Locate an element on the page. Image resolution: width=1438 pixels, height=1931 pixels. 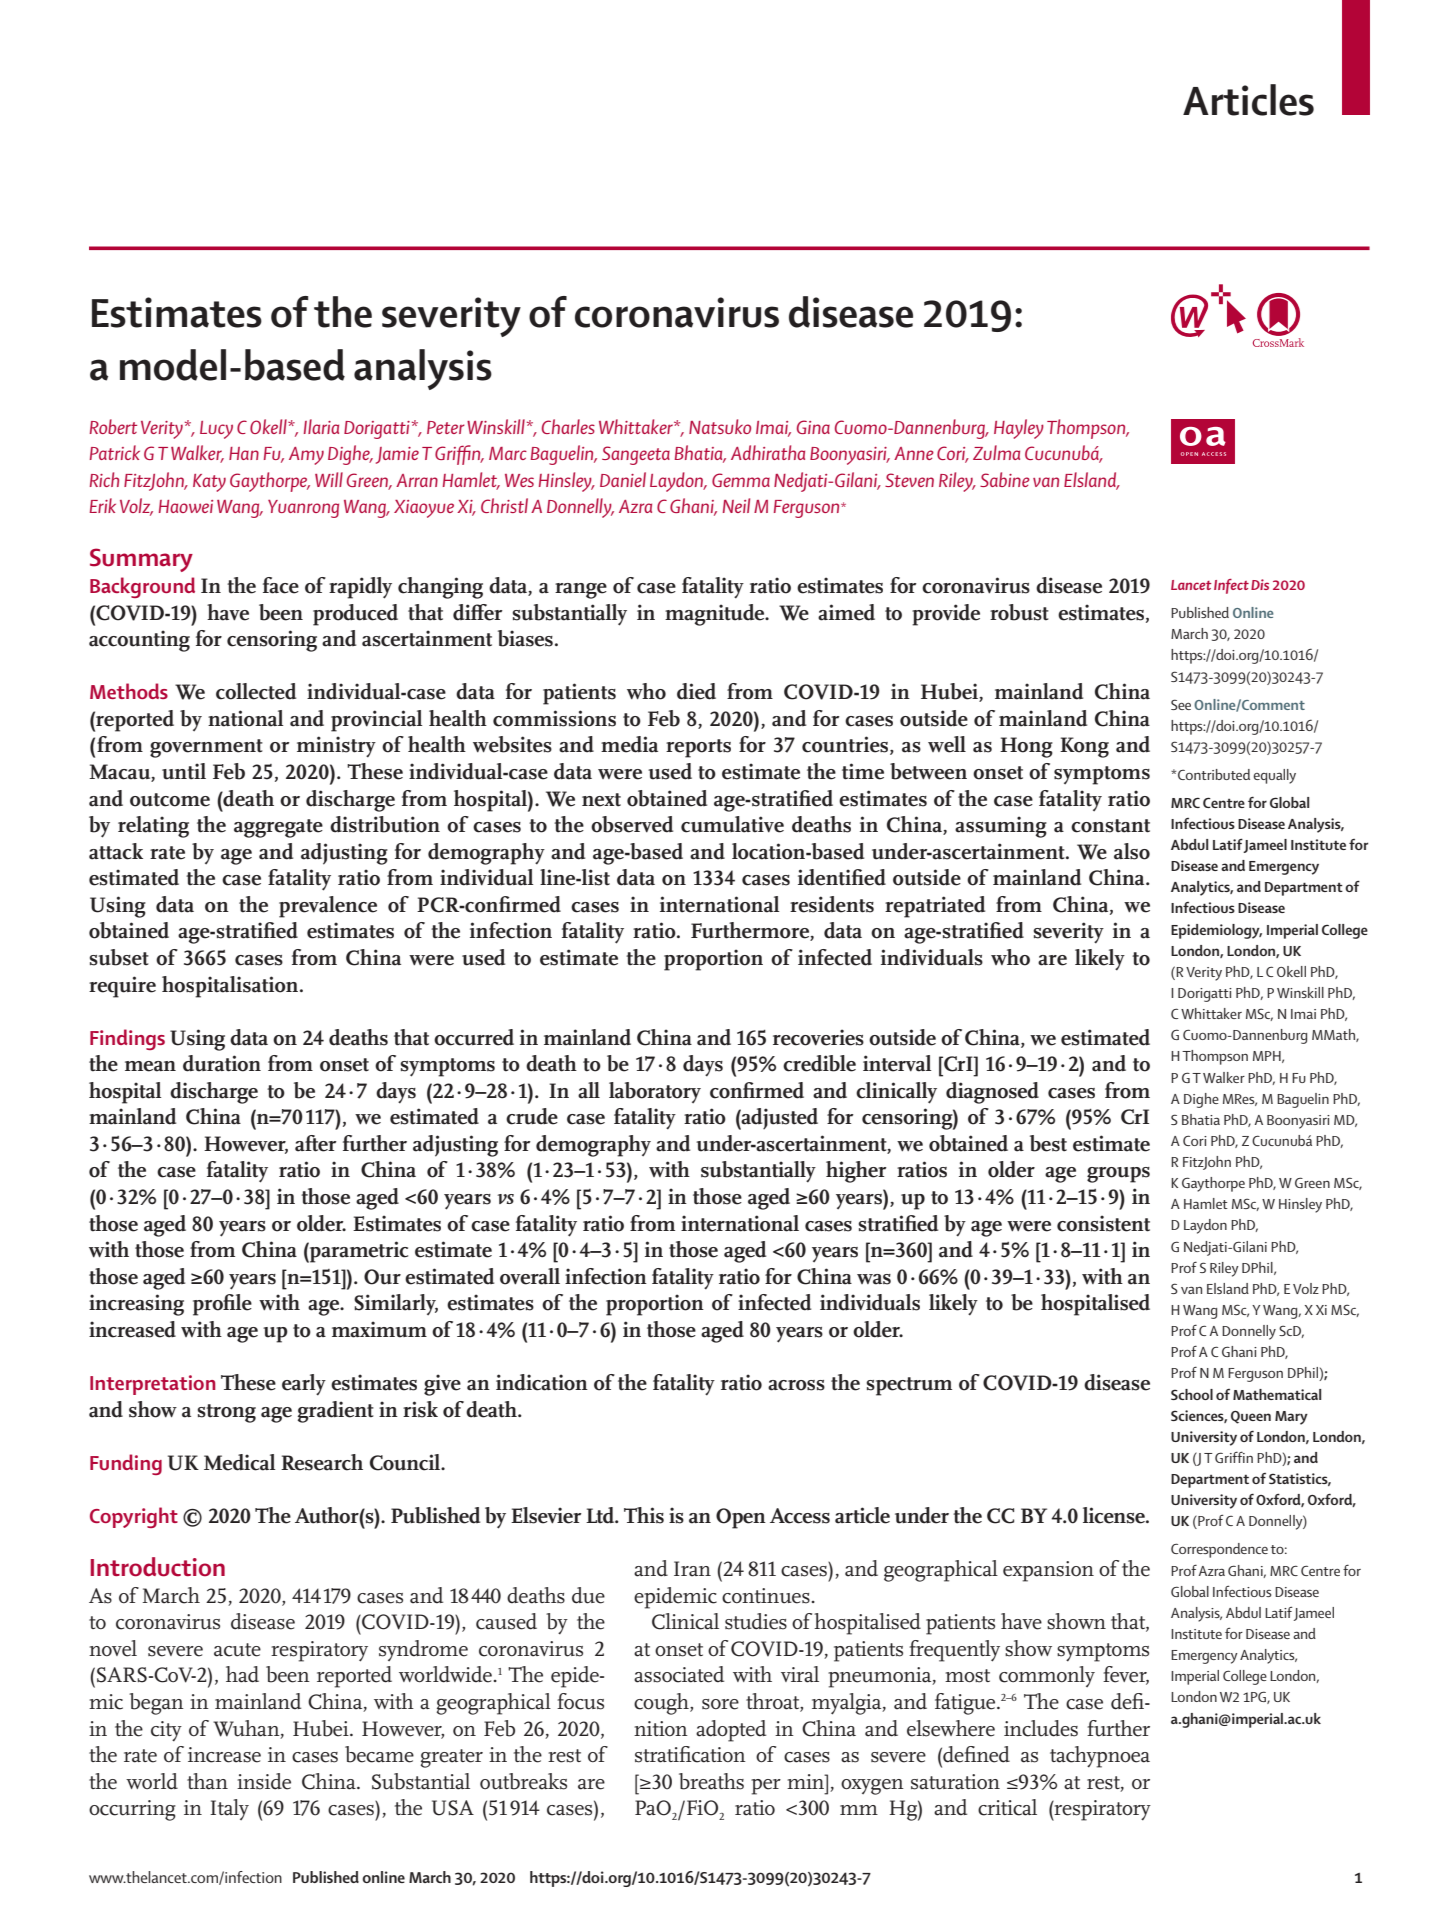
constant is located at coordinates (1110, 826).
